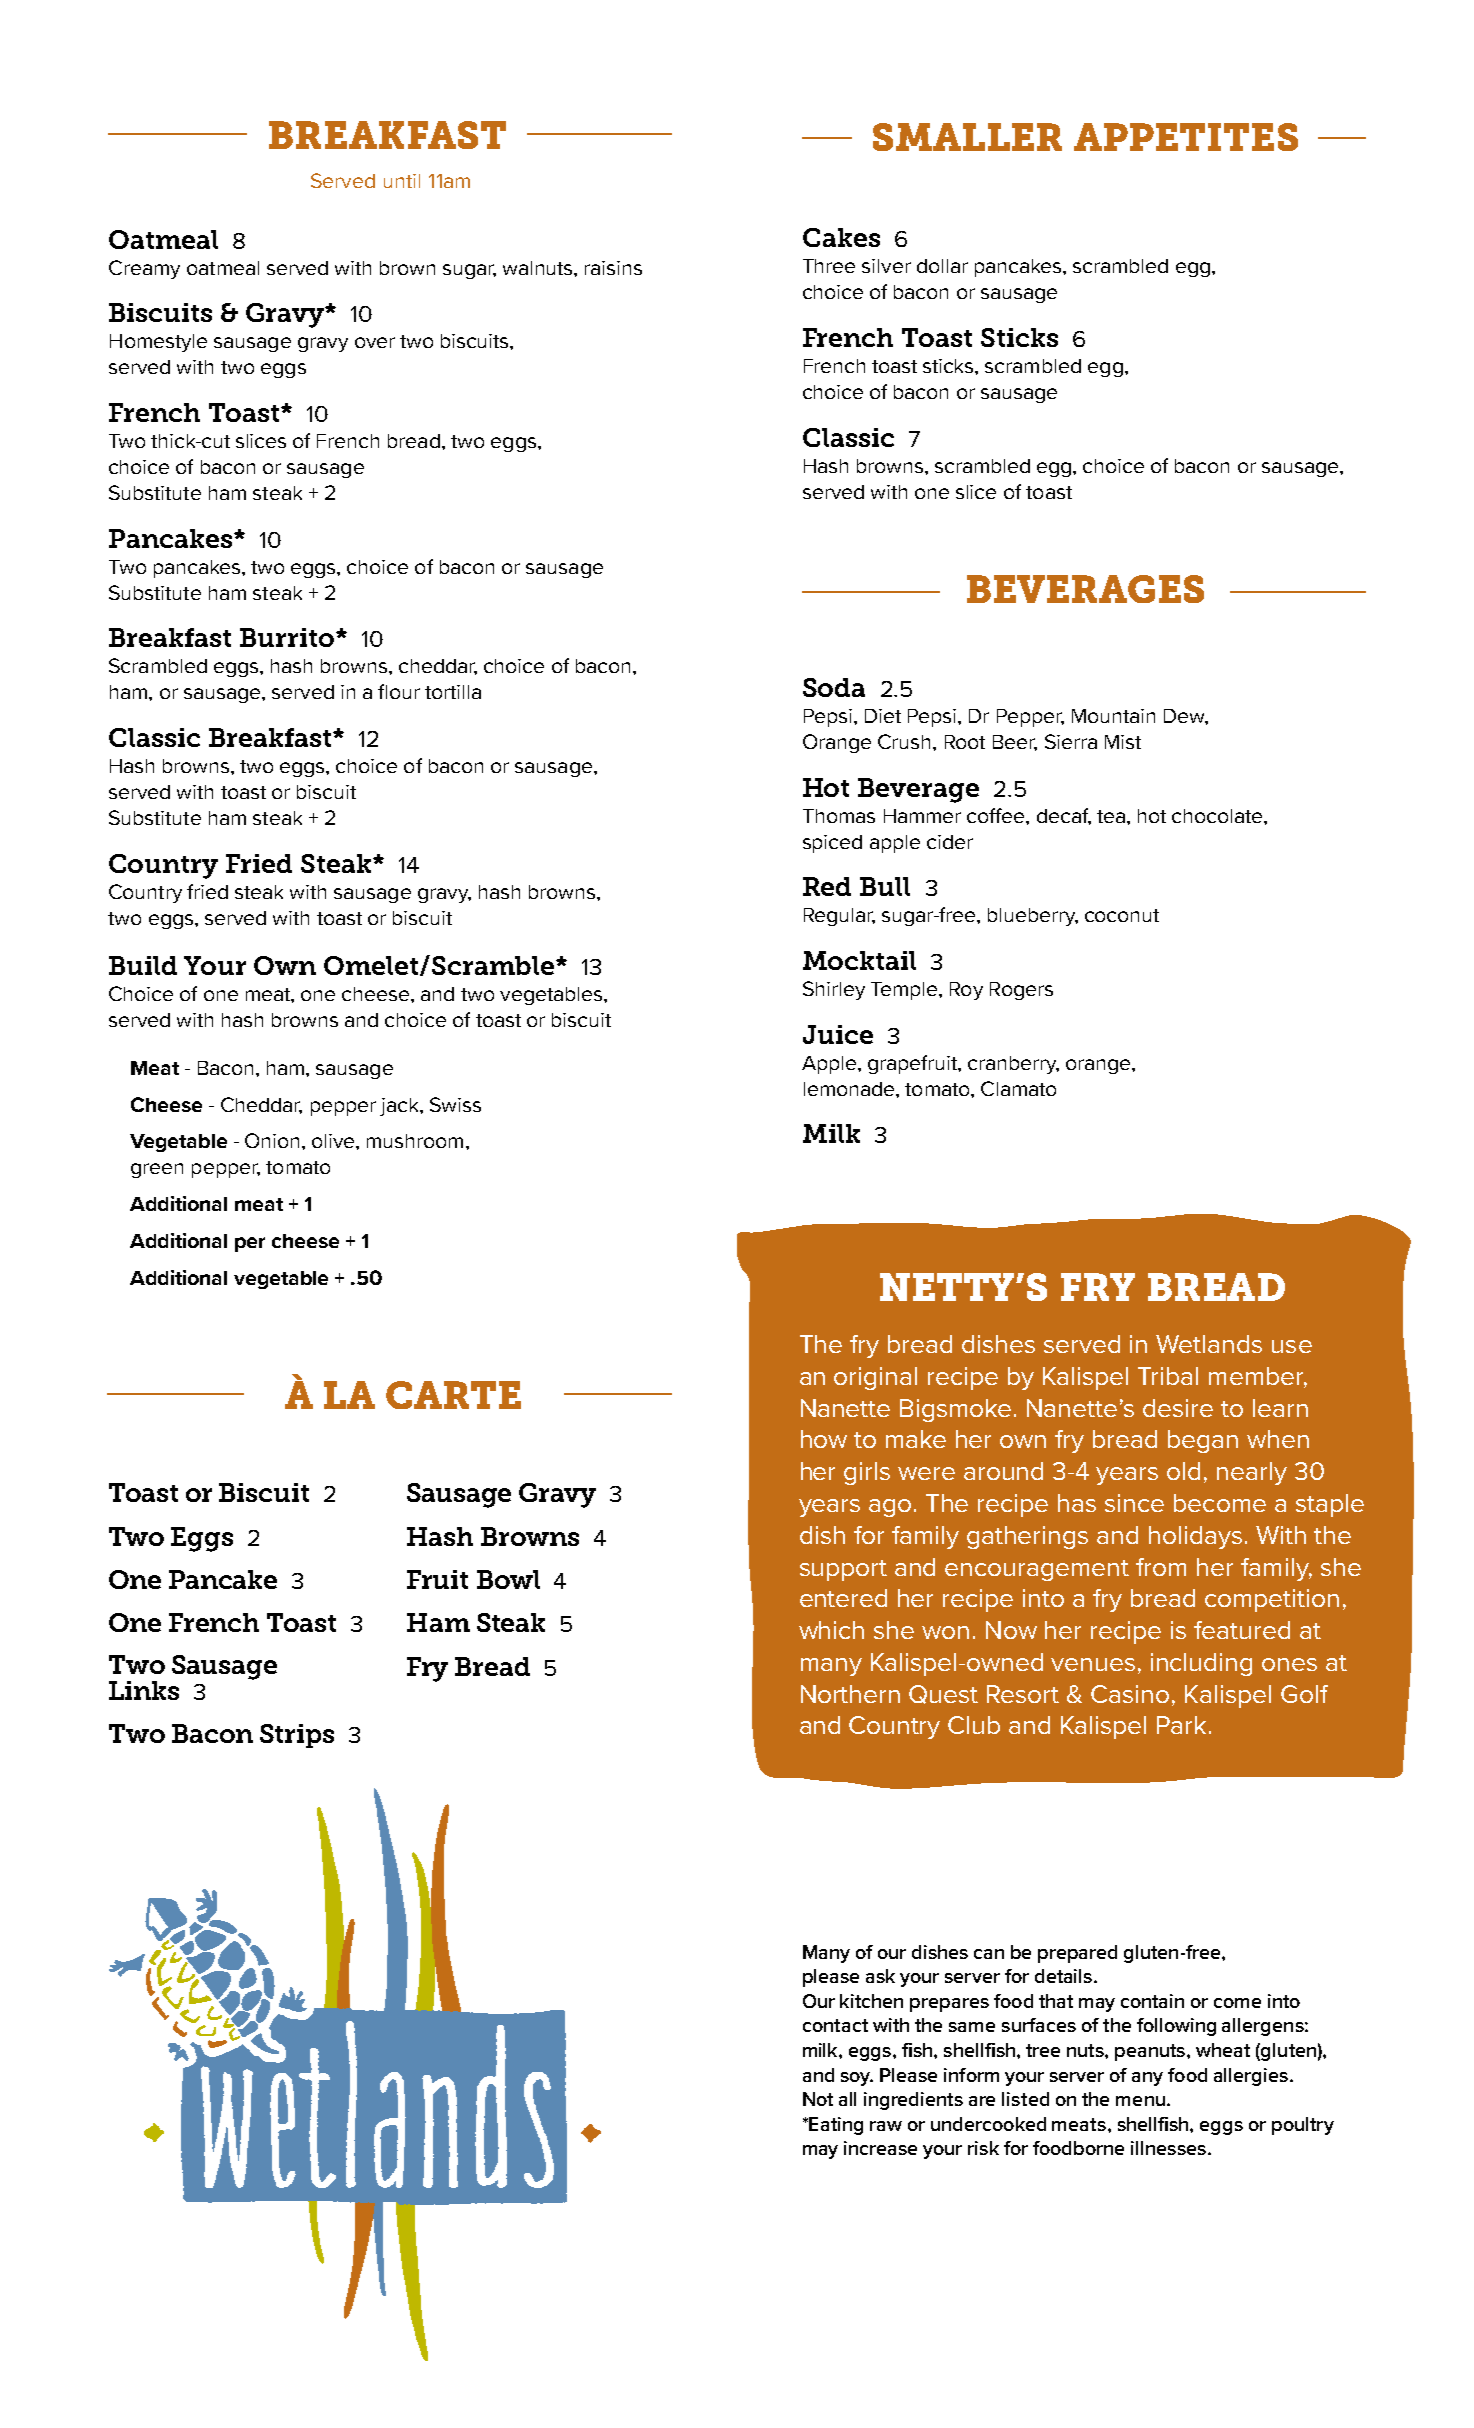 Image resolution: width=1474 pixels, height=2428 pixels. Describe the element at coordinates (829, 266) in the screenshot. I see `Three` at that location.
